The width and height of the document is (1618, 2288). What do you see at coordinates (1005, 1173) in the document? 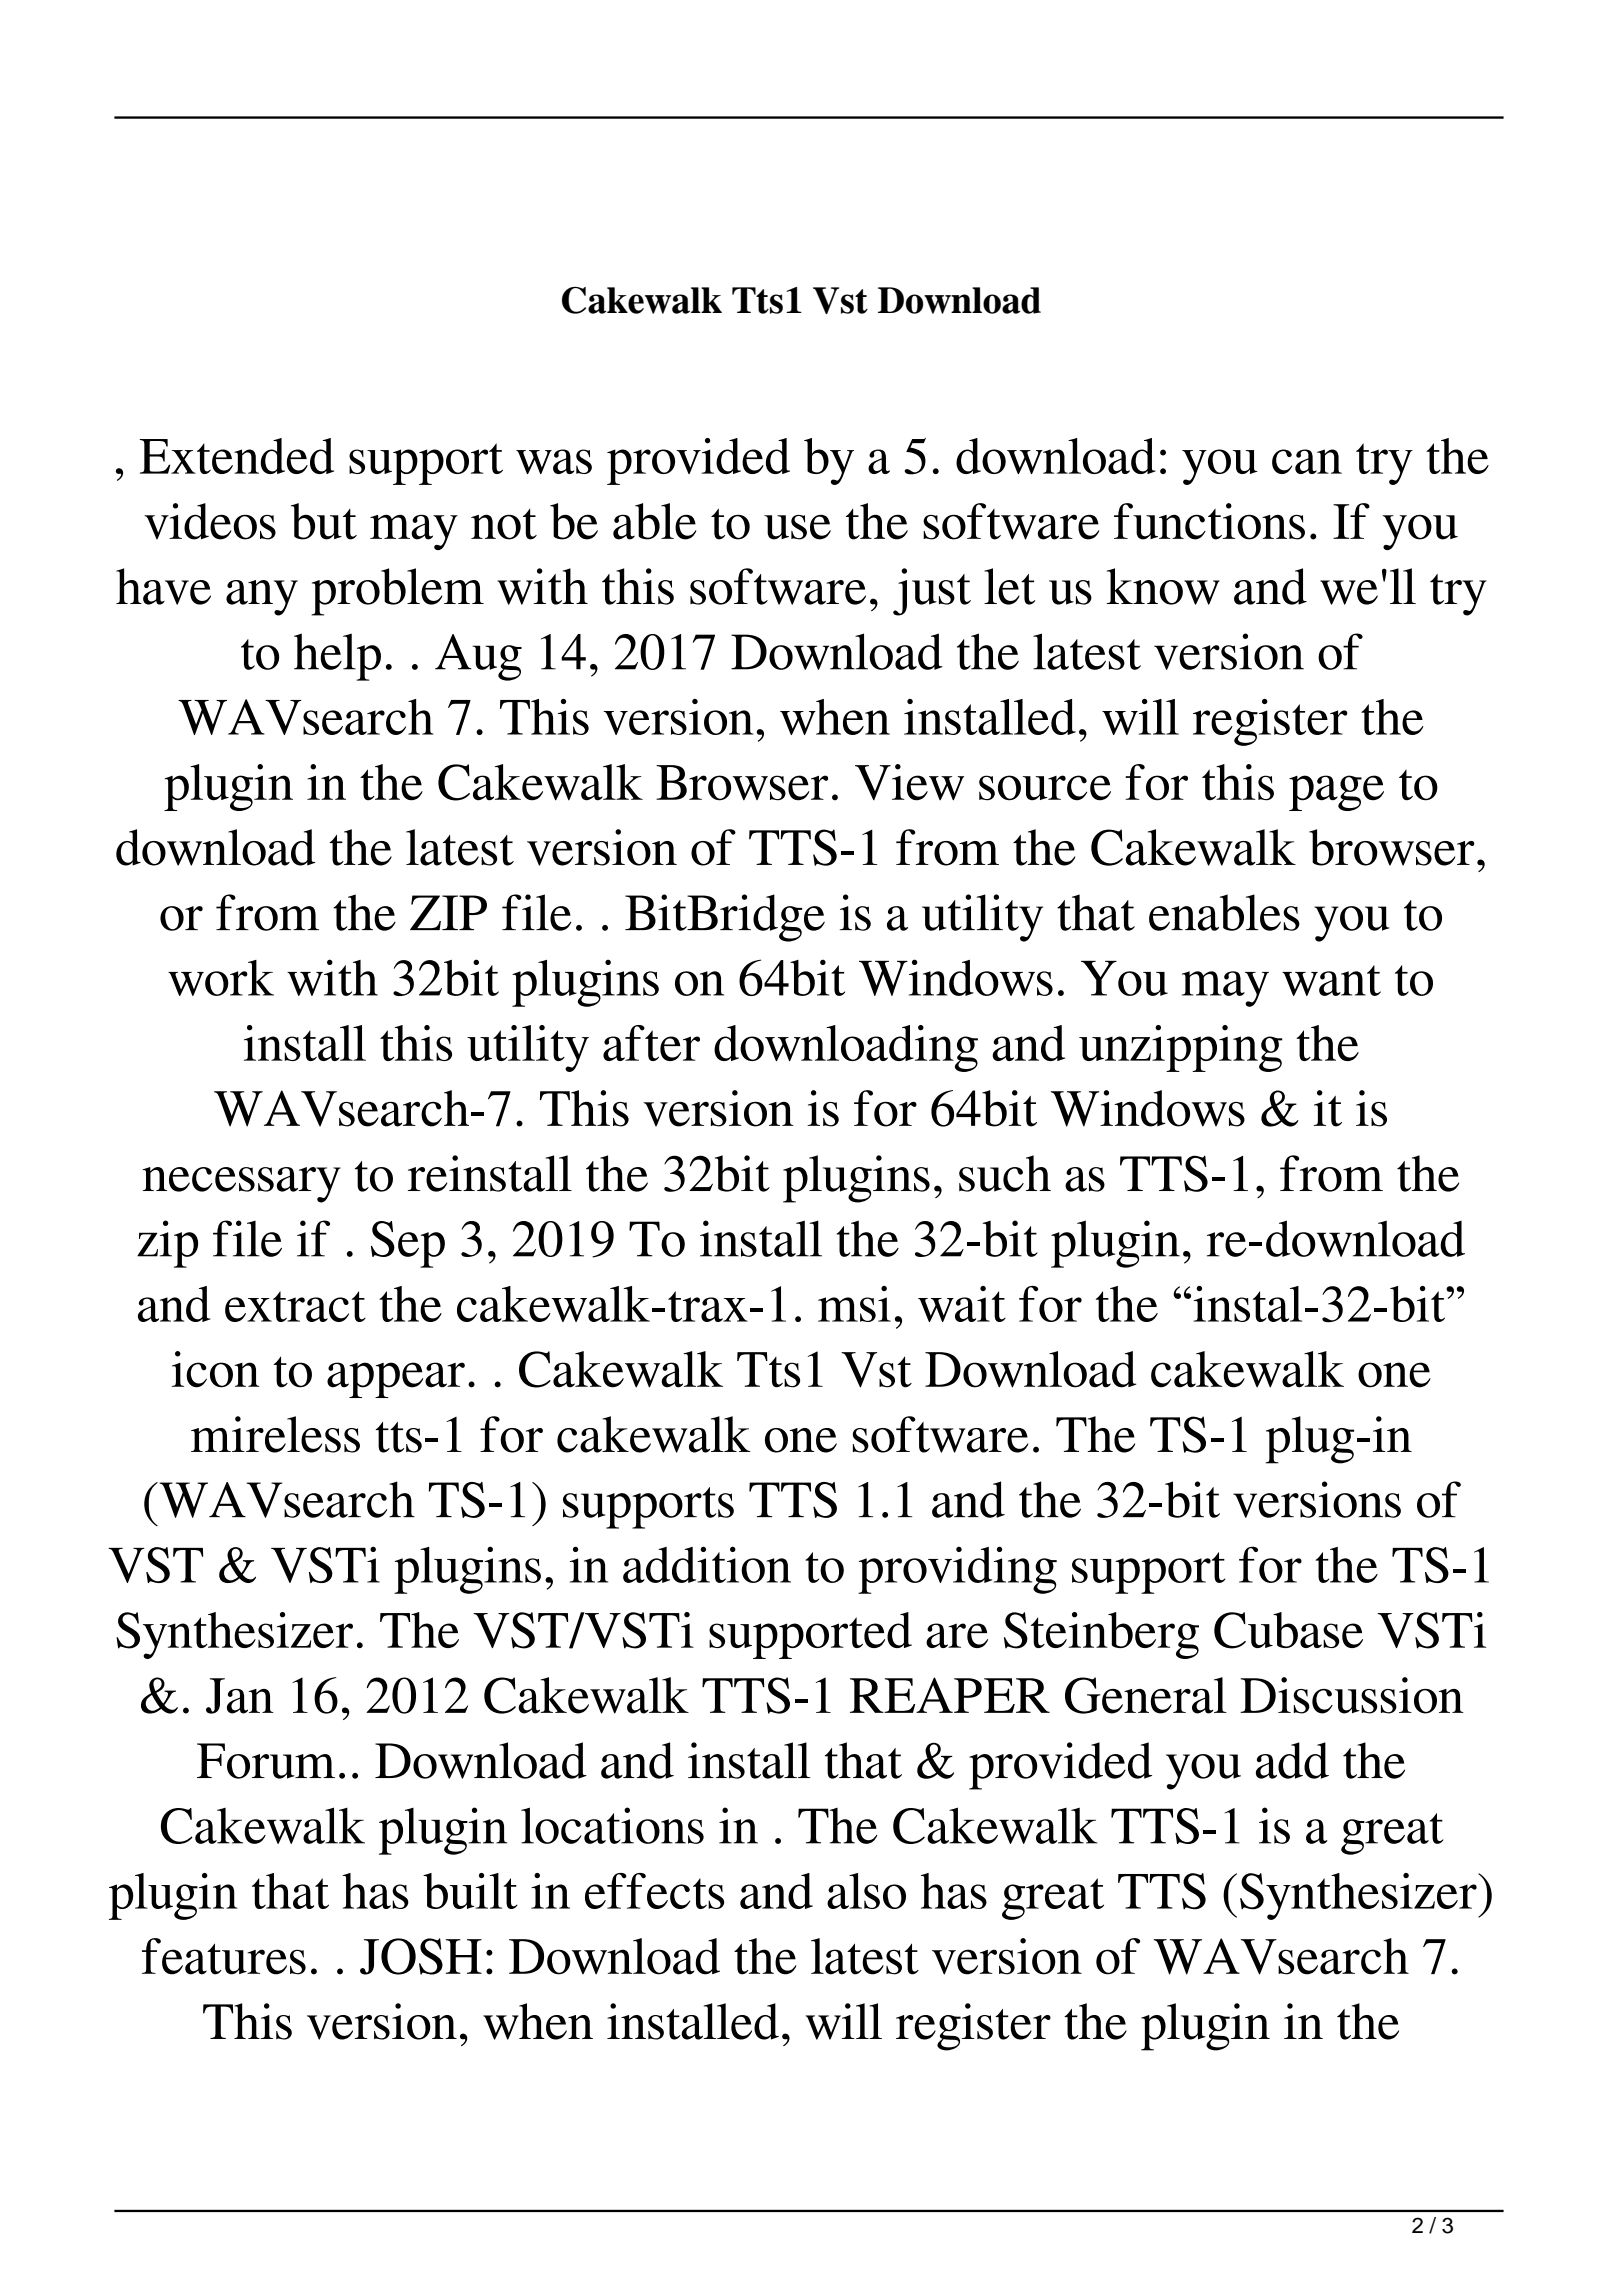
I see `such` at bounding box center [1005, 1173].
